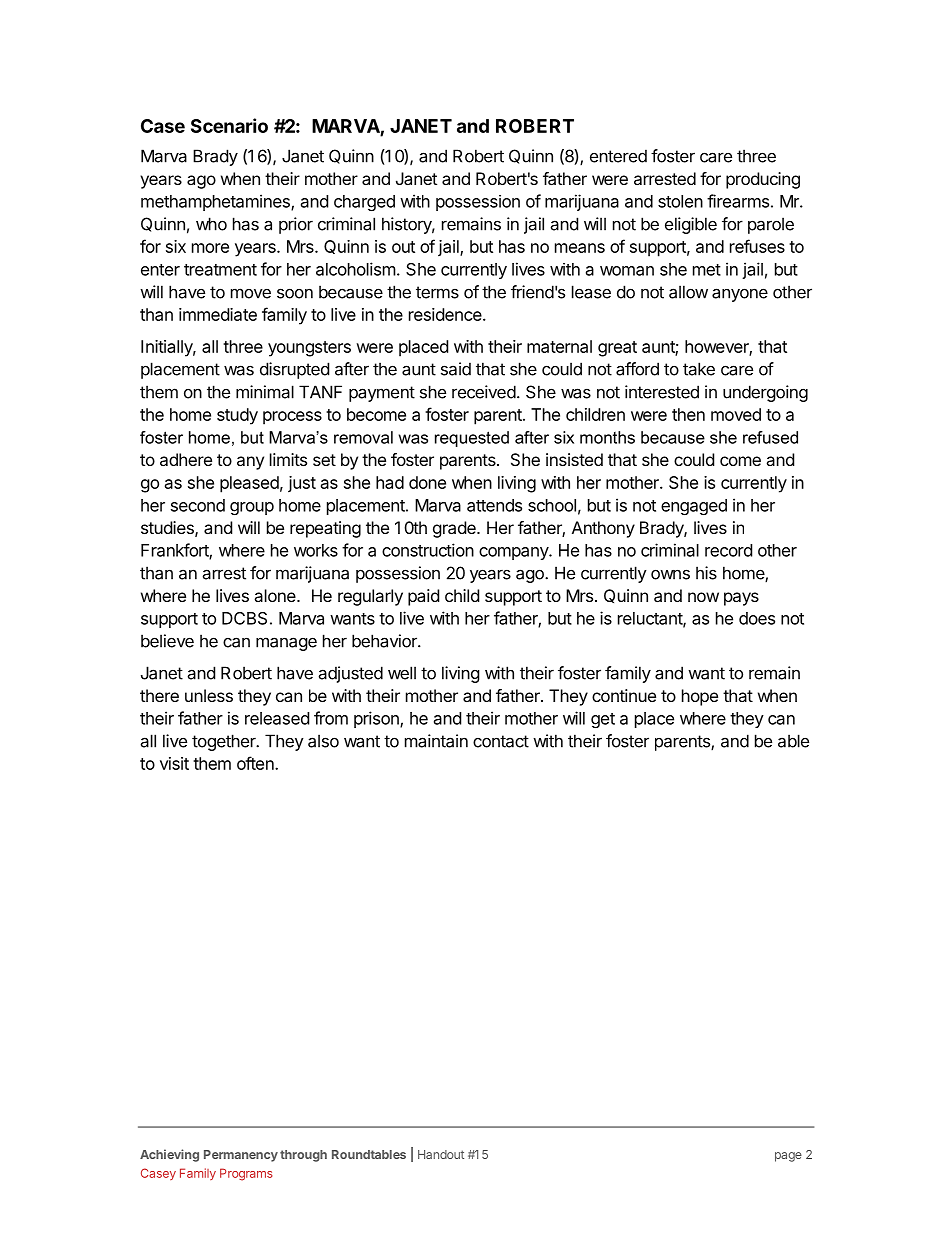  I want to click on often, so click(256, 763).
